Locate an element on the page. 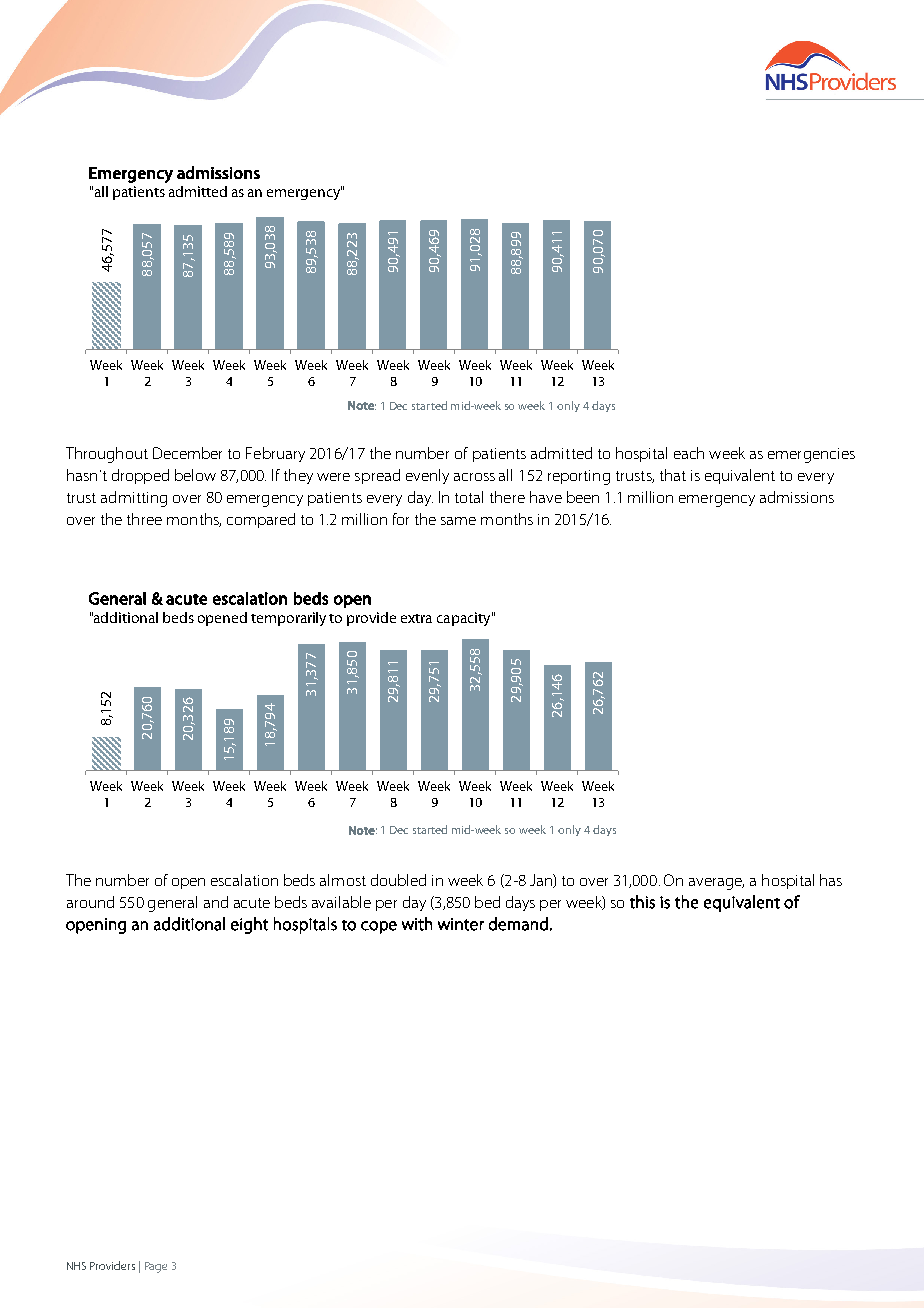 The width and height of the document is (924, 1308). extra is located at coordinates (416, 618).
